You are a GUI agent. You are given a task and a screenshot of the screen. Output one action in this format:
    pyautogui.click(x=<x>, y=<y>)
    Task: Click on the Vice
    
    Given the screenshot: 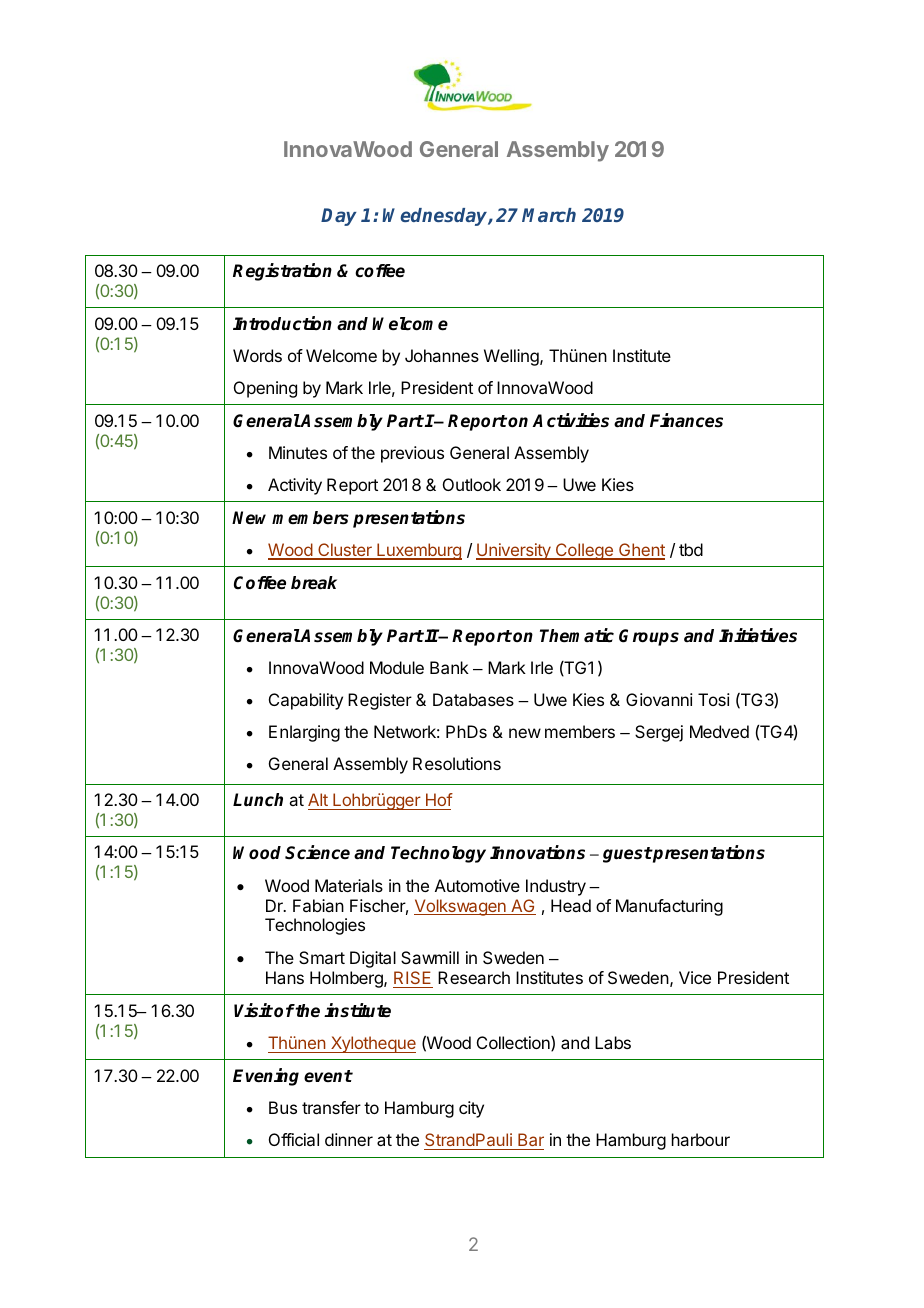 What is the action you would take?
    pyautogui.click(x=695, y=977)
